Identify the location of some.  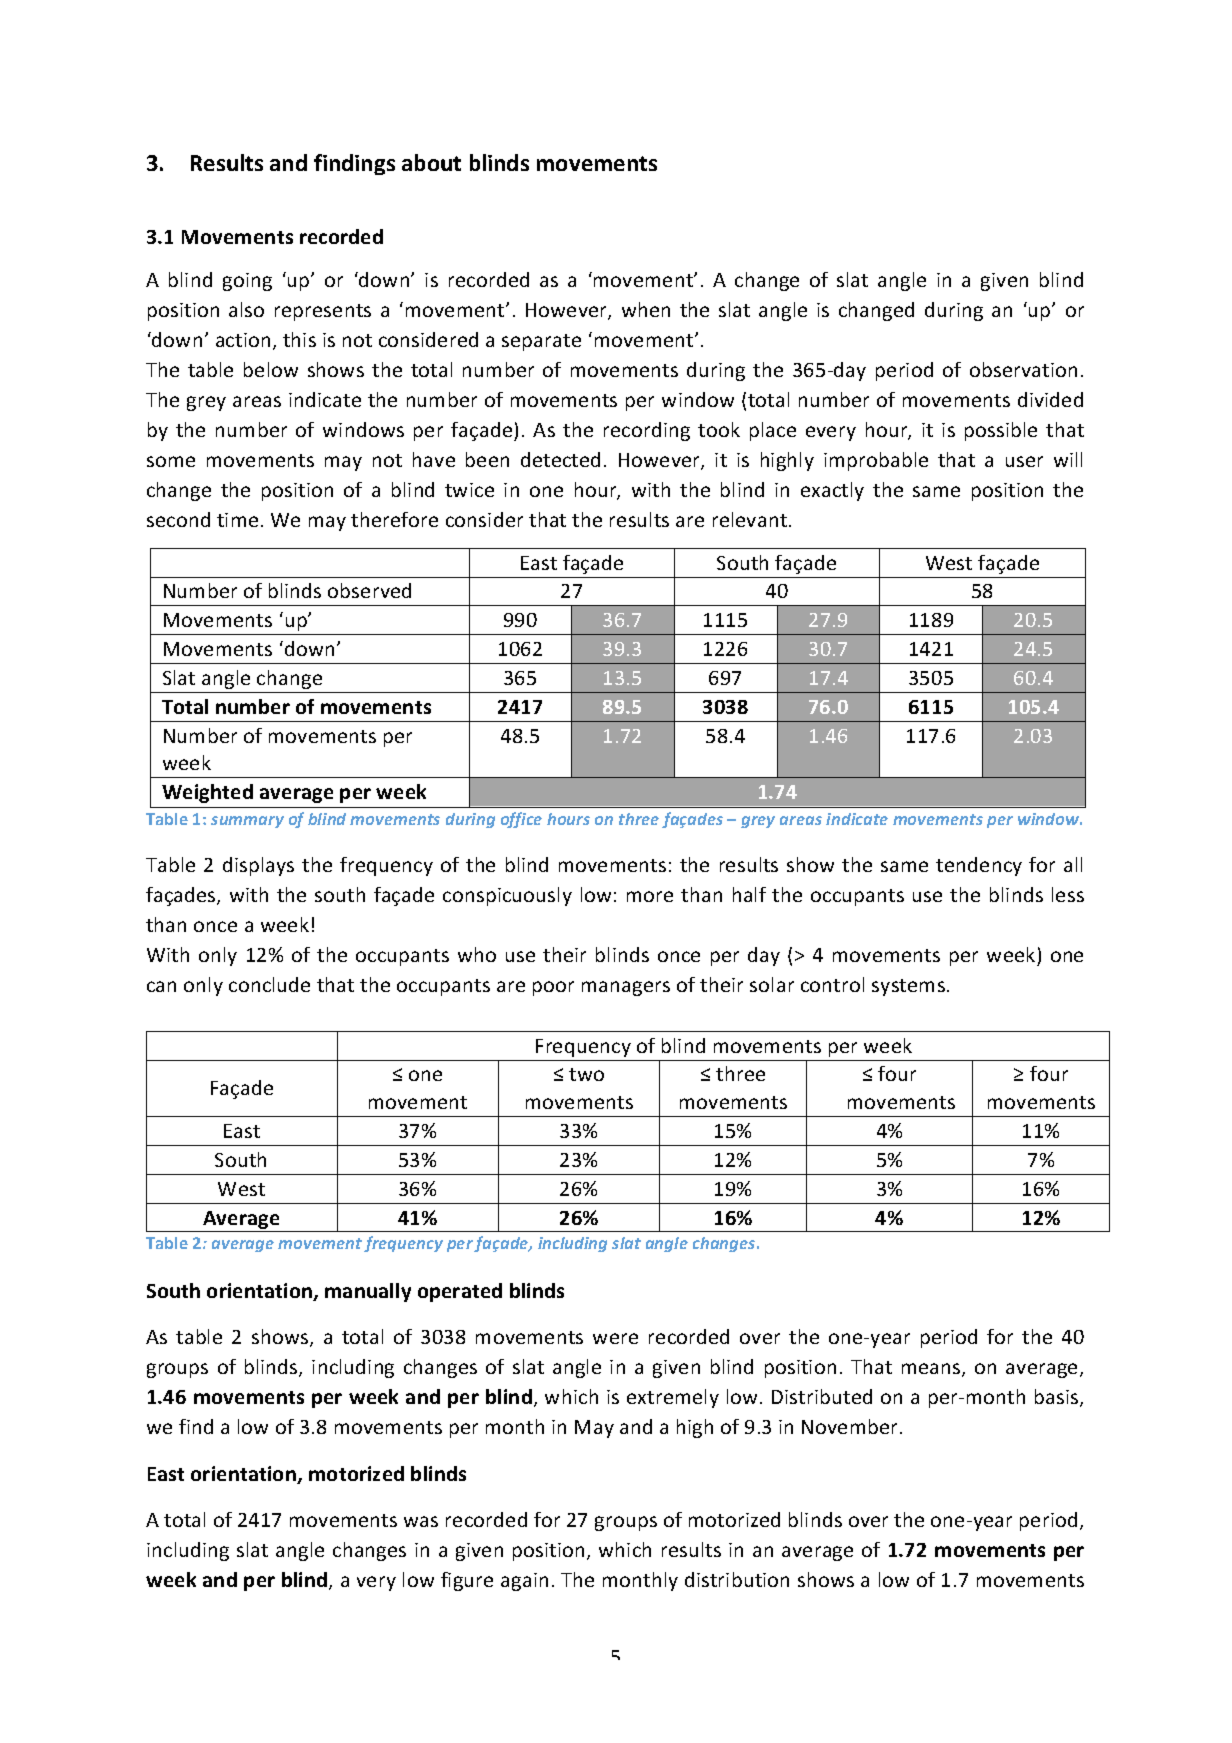
(171, 461).
